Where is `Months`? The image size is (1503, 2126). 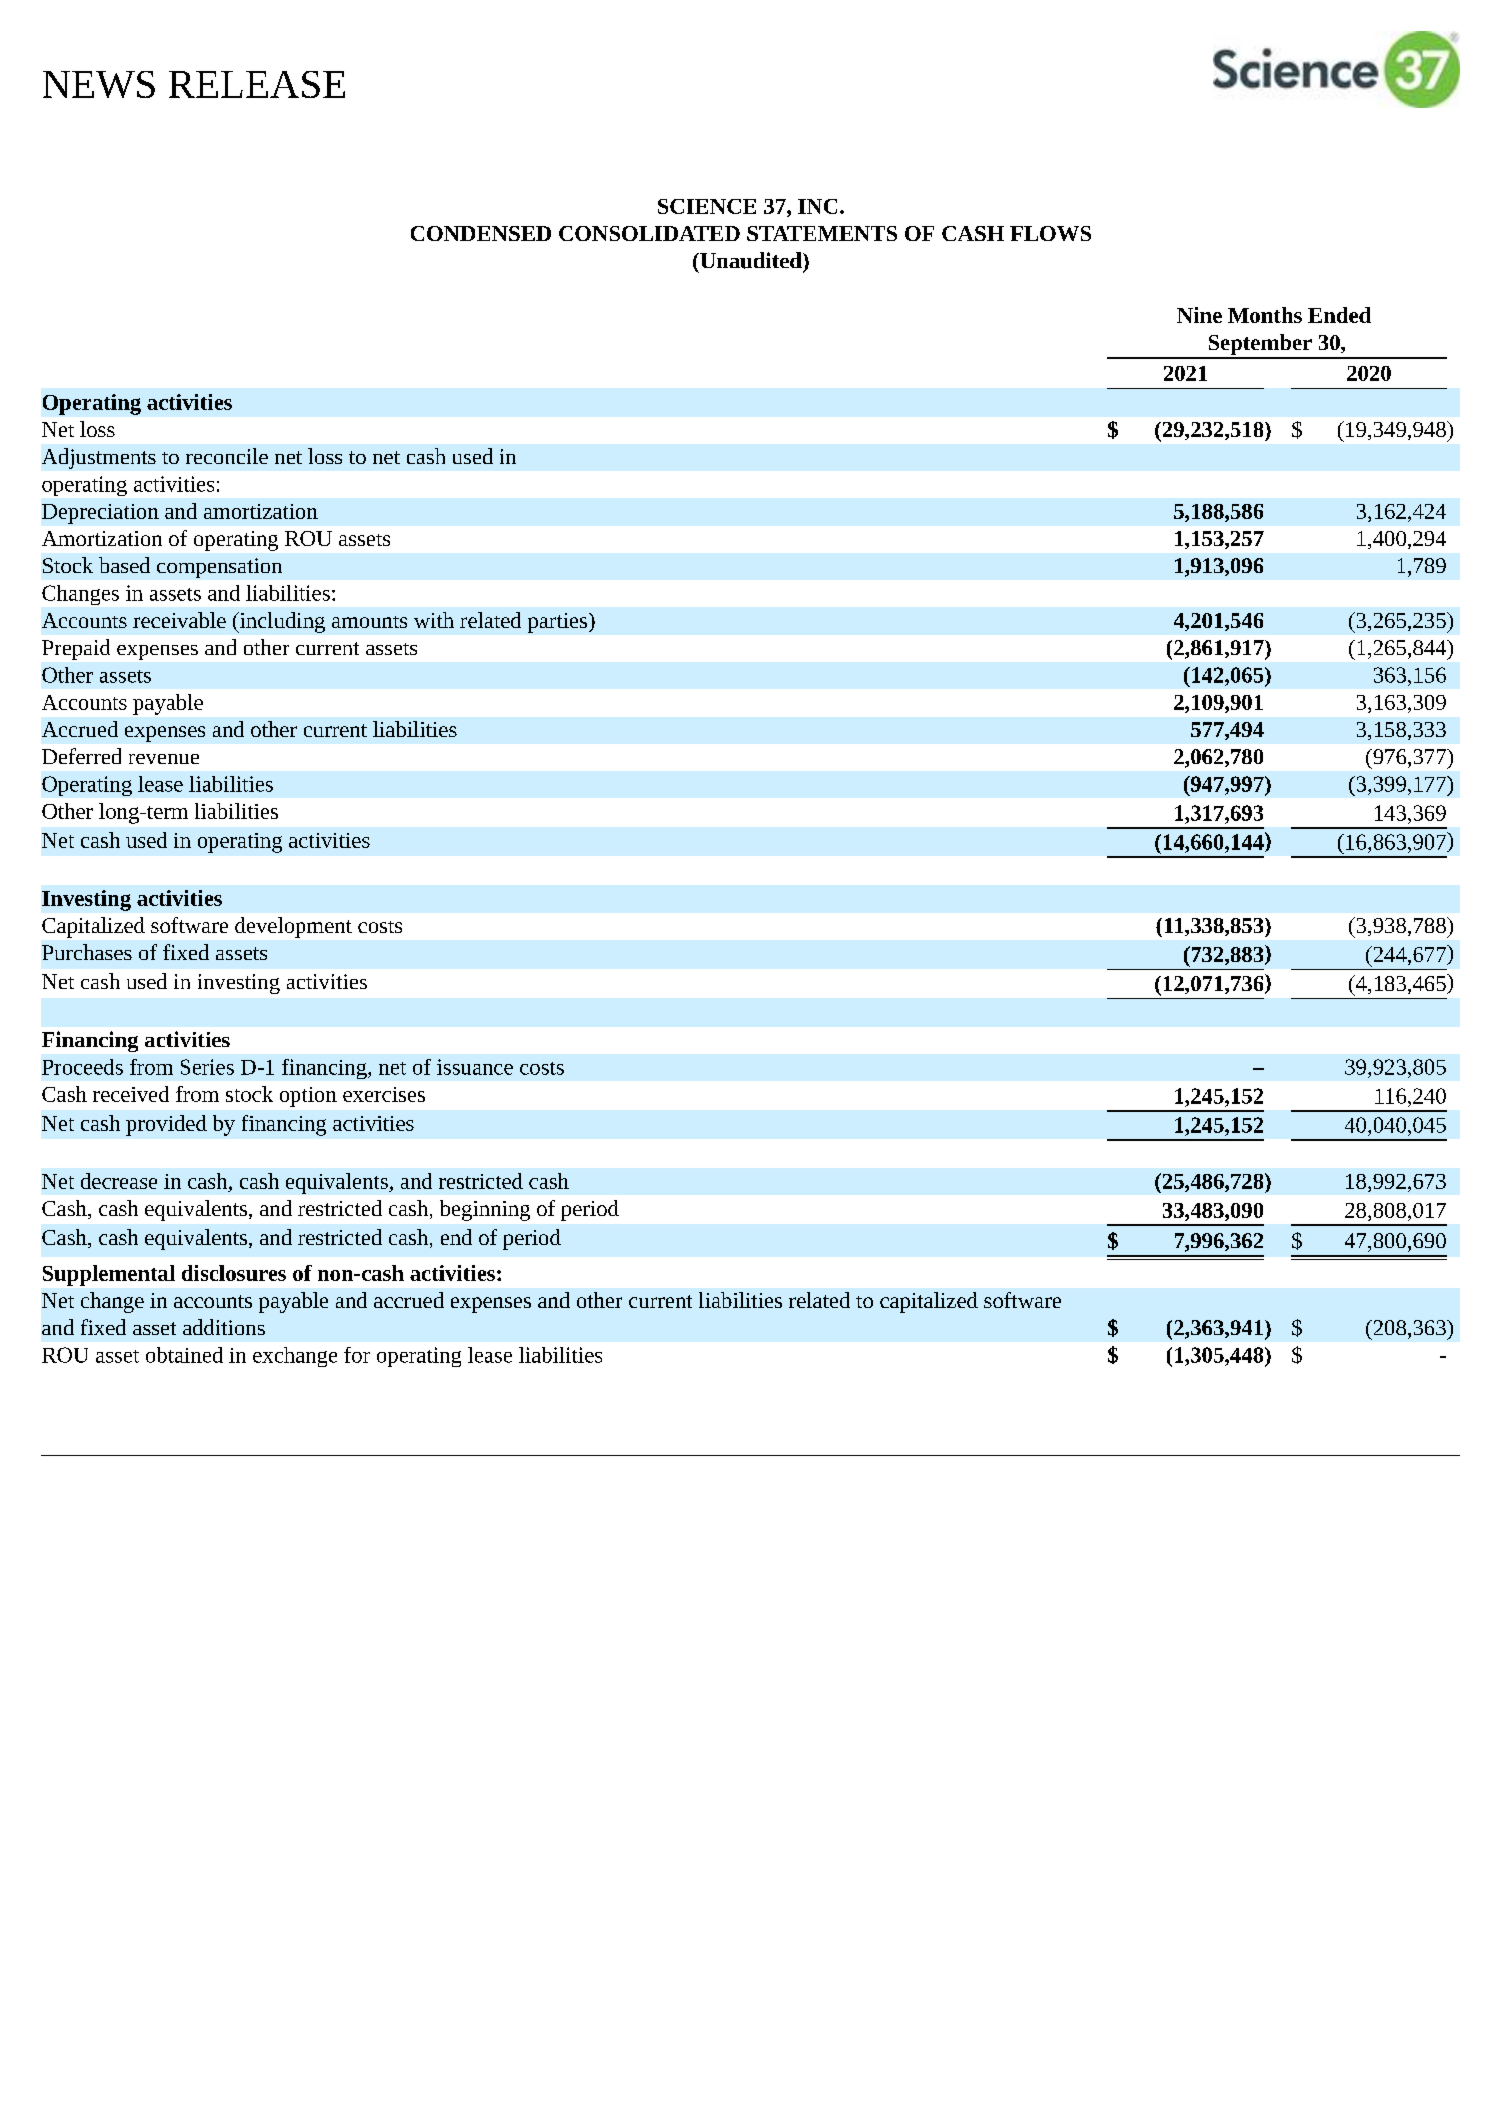 Months is located at coordinates (1265, 315).
